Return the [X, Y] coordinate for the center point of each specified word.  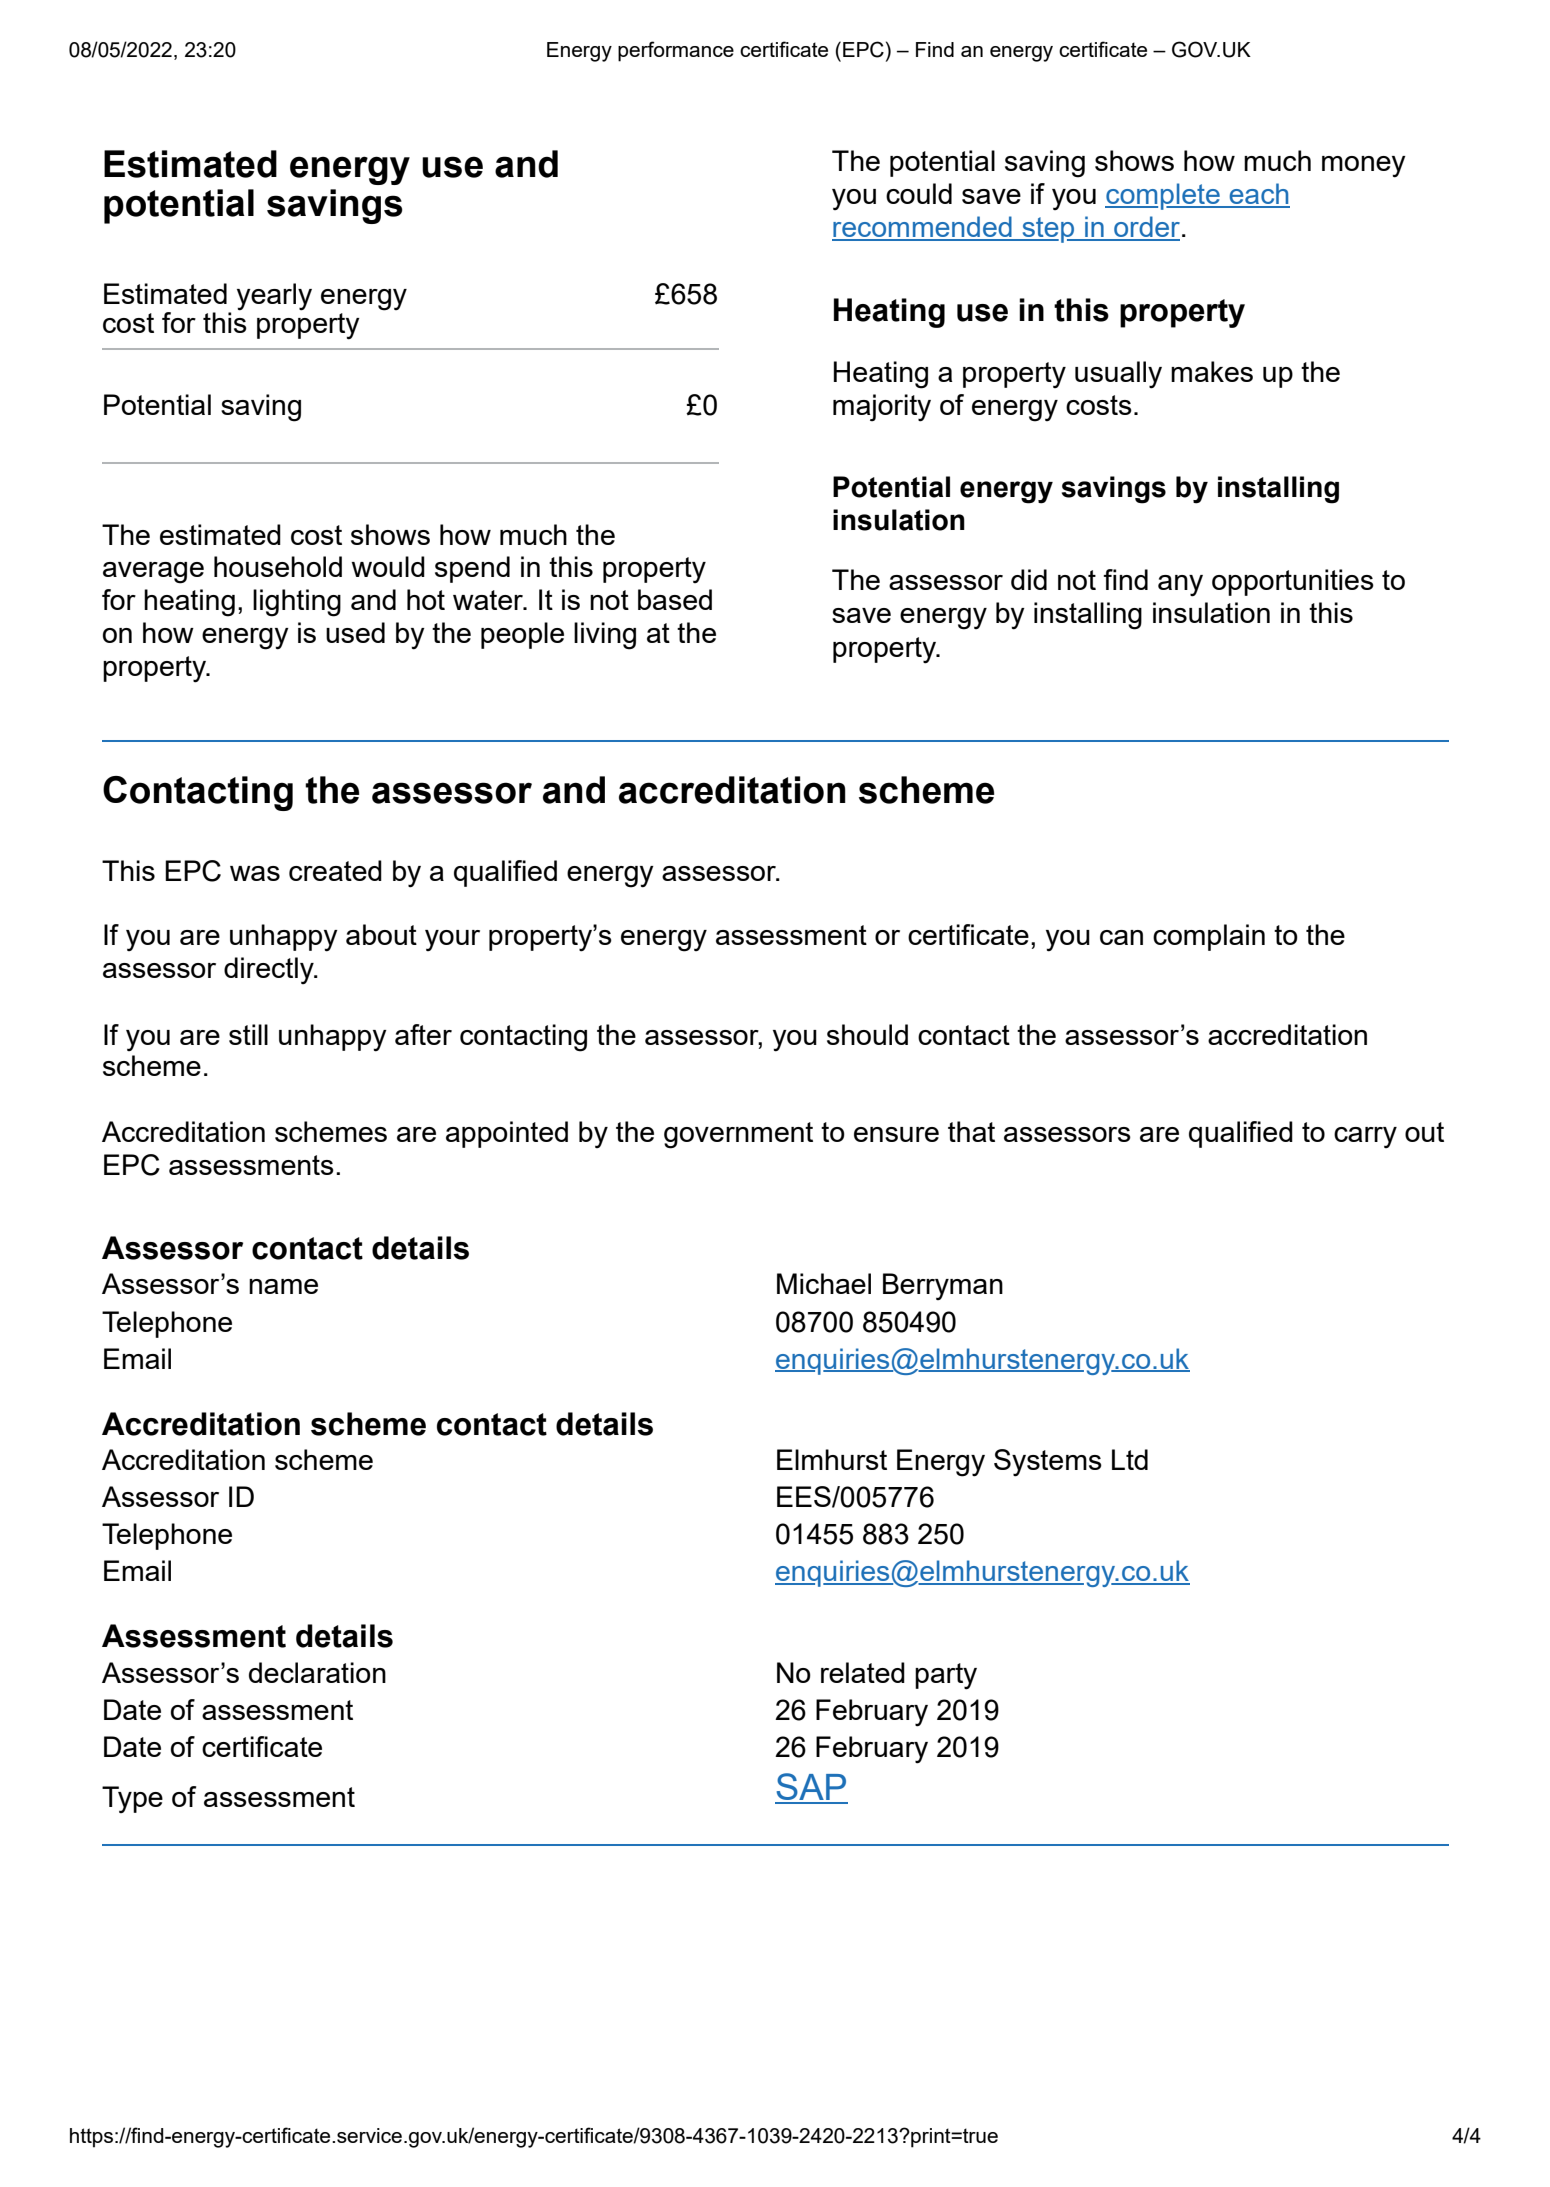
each [1258, 195]
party [946, 1676]
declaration [317, 1672]
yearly [274, 297]
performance [676, 51]
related [863, 1672]
